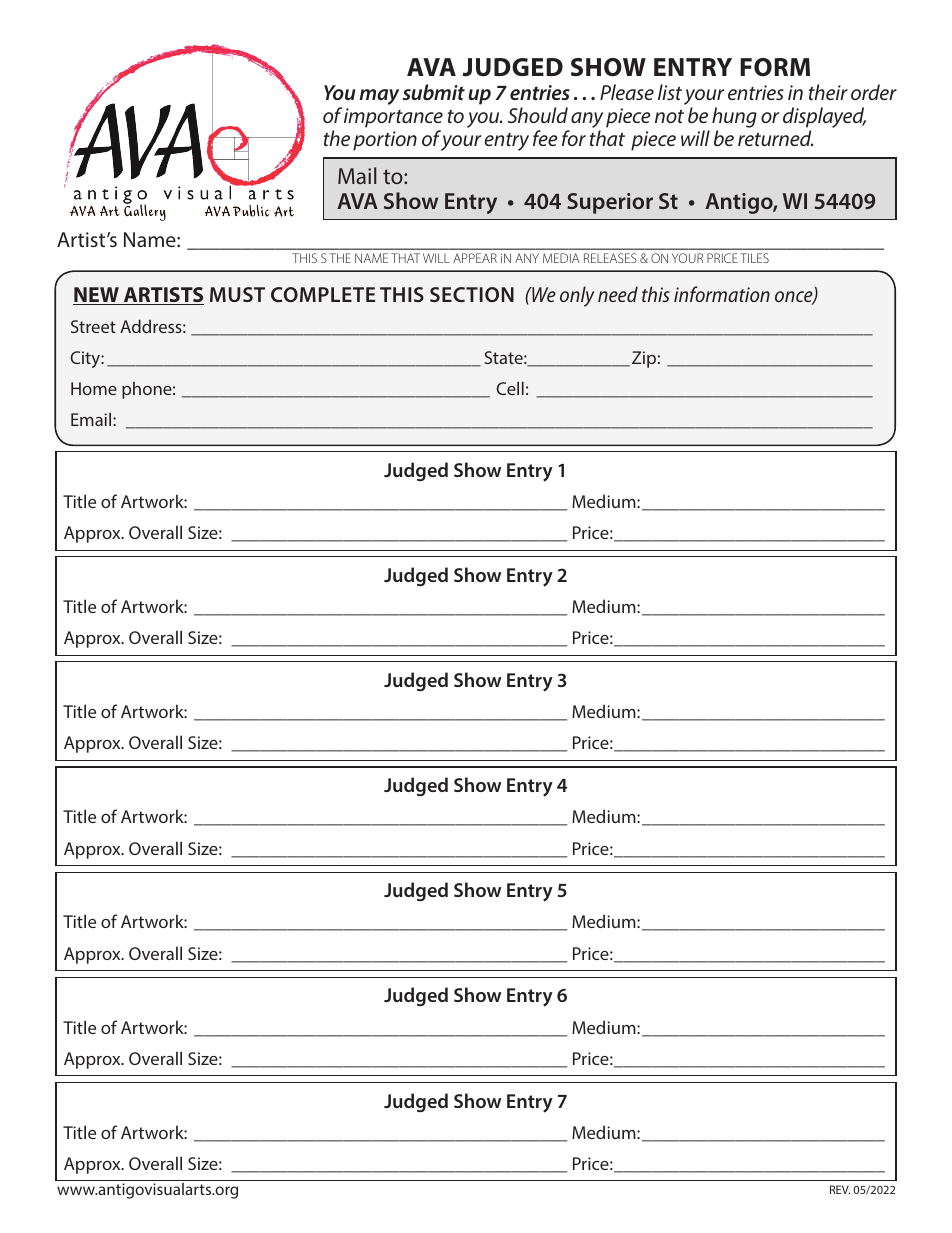 This screenshot has width=952, height=1233. I want to click on SECTION, so click(472, 294).
